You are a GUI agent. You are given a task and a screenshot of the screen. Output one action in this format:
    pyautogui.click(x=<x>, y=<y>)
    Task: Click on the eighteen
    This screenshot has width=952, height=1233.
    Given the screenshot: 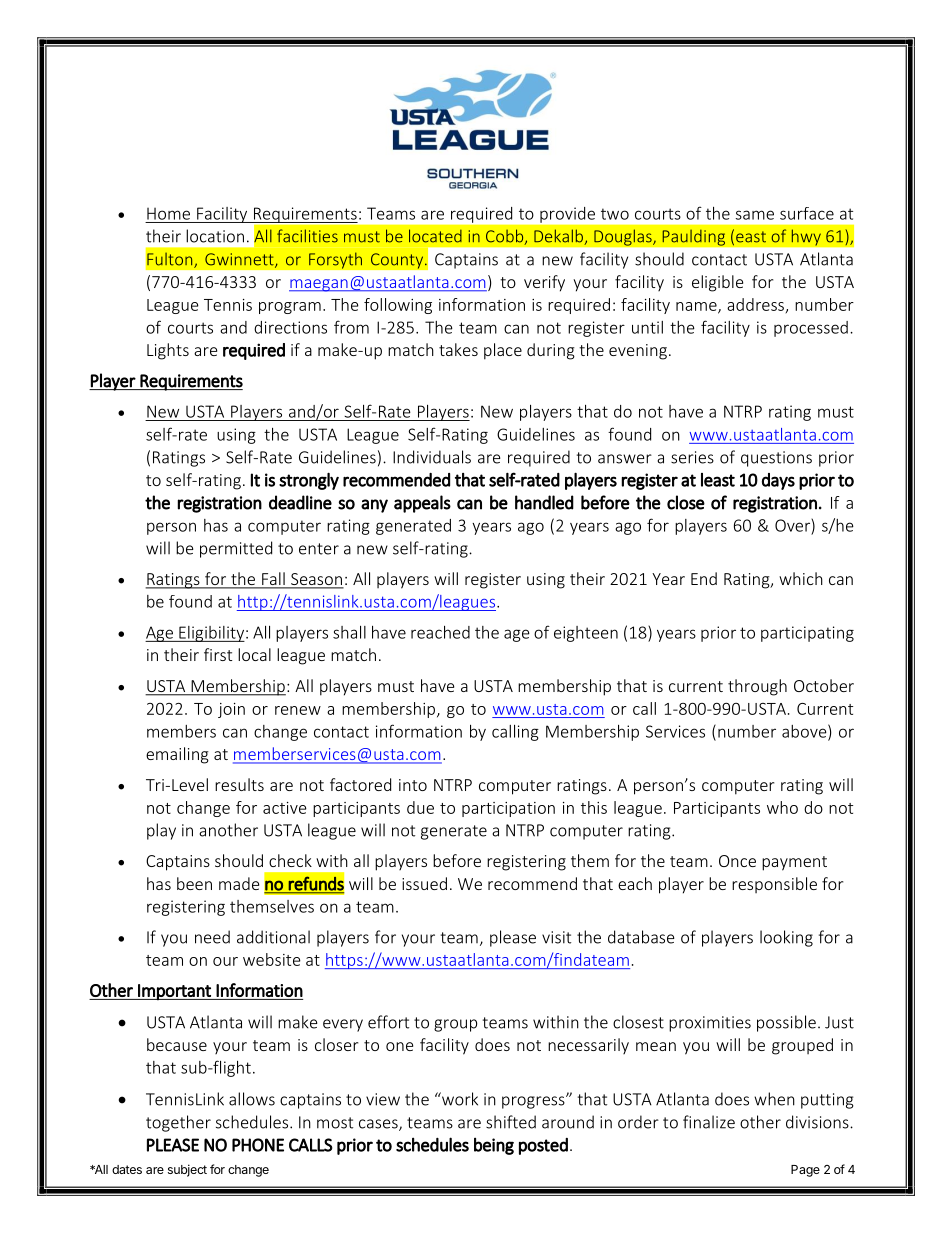 What is the action you would take?
    pyautogui.click(x=586, y=634)
